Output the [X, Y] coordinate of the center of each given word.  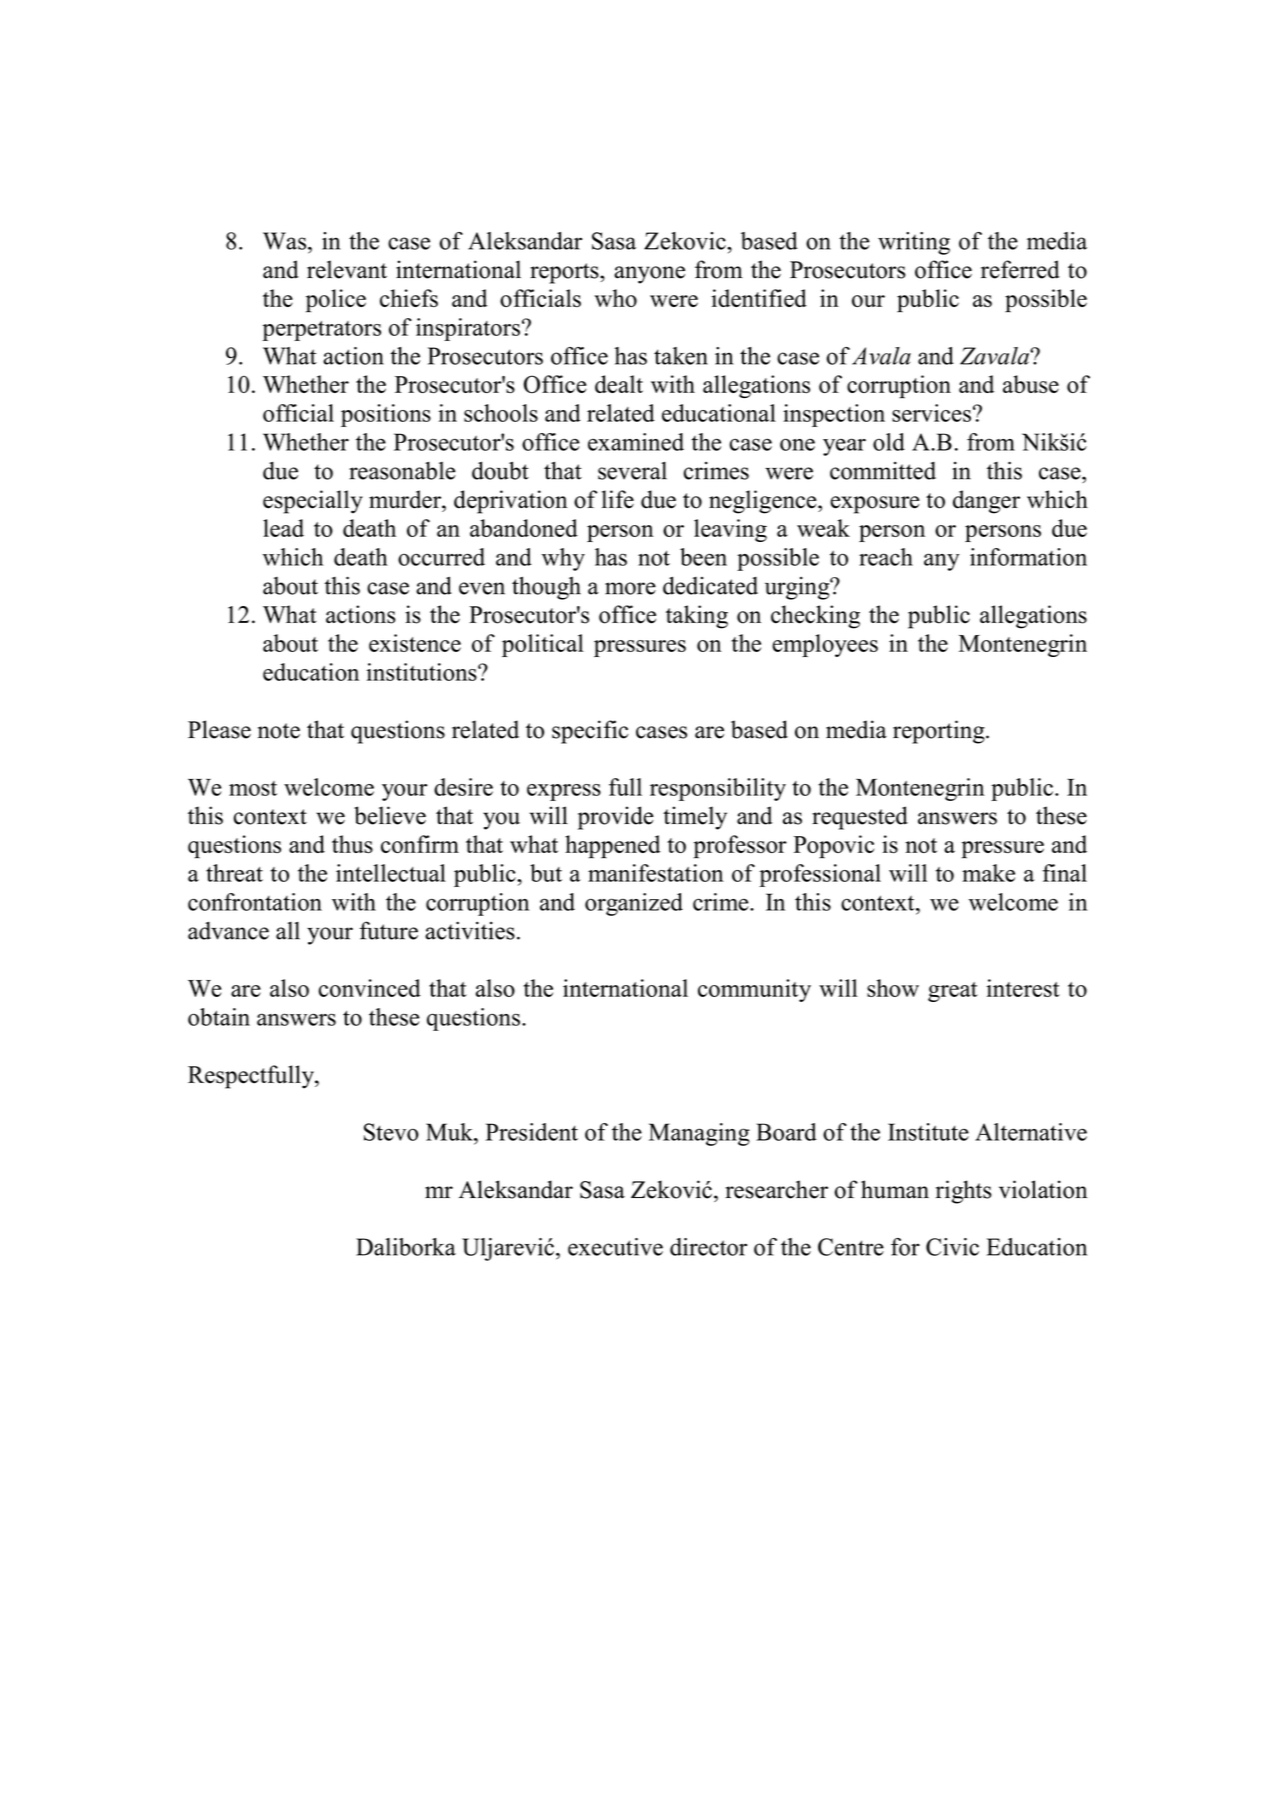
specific [590, 732]
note [279, 731]
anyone [649, 275]
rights [963, 1192]
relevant [347, 269]
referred [1020, 269]
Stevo [391, 1132]
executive [615, 1247]
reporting [940, 732]
